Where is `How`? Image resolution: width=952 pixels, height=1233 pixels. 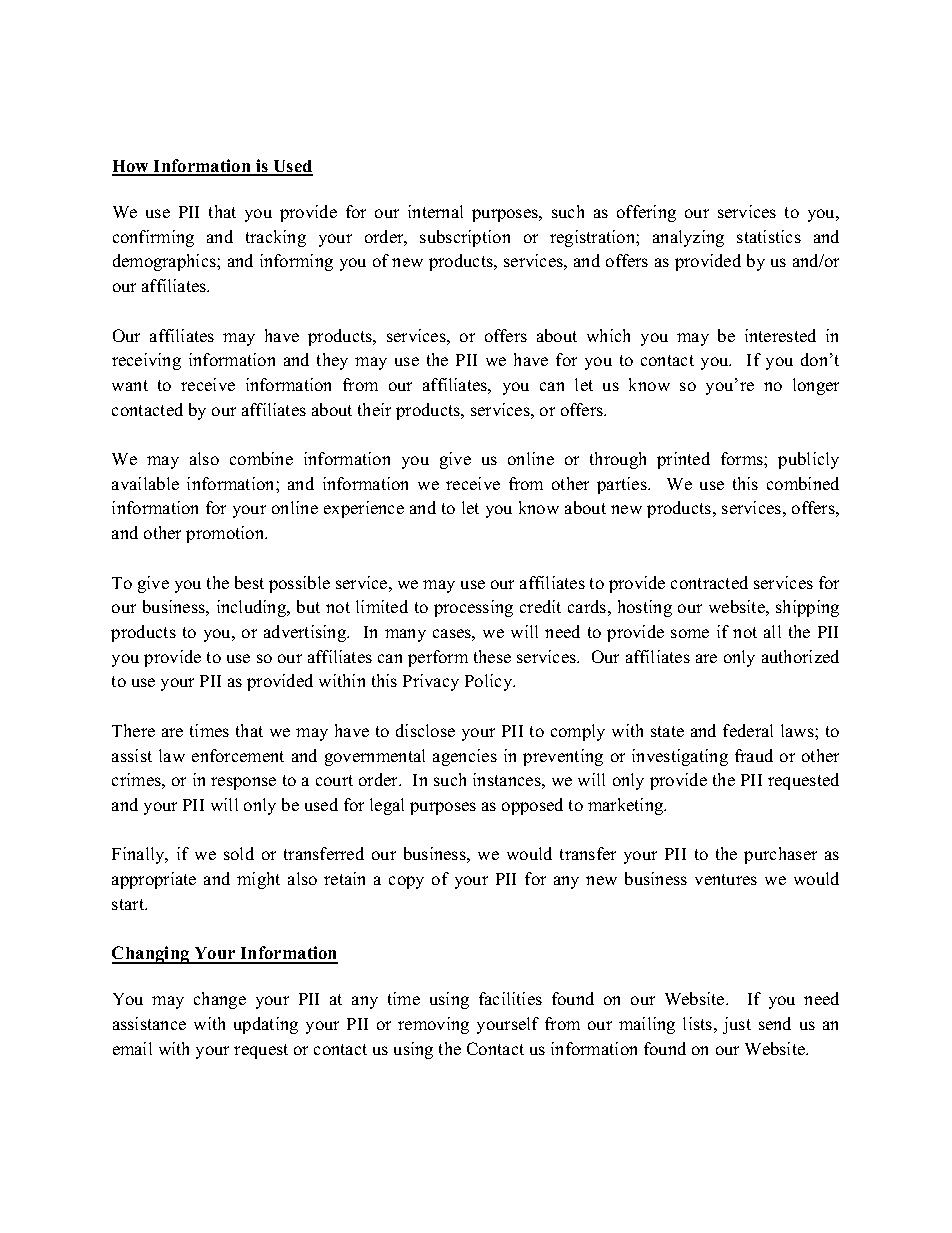 How is located at coordinates (132, 167).
